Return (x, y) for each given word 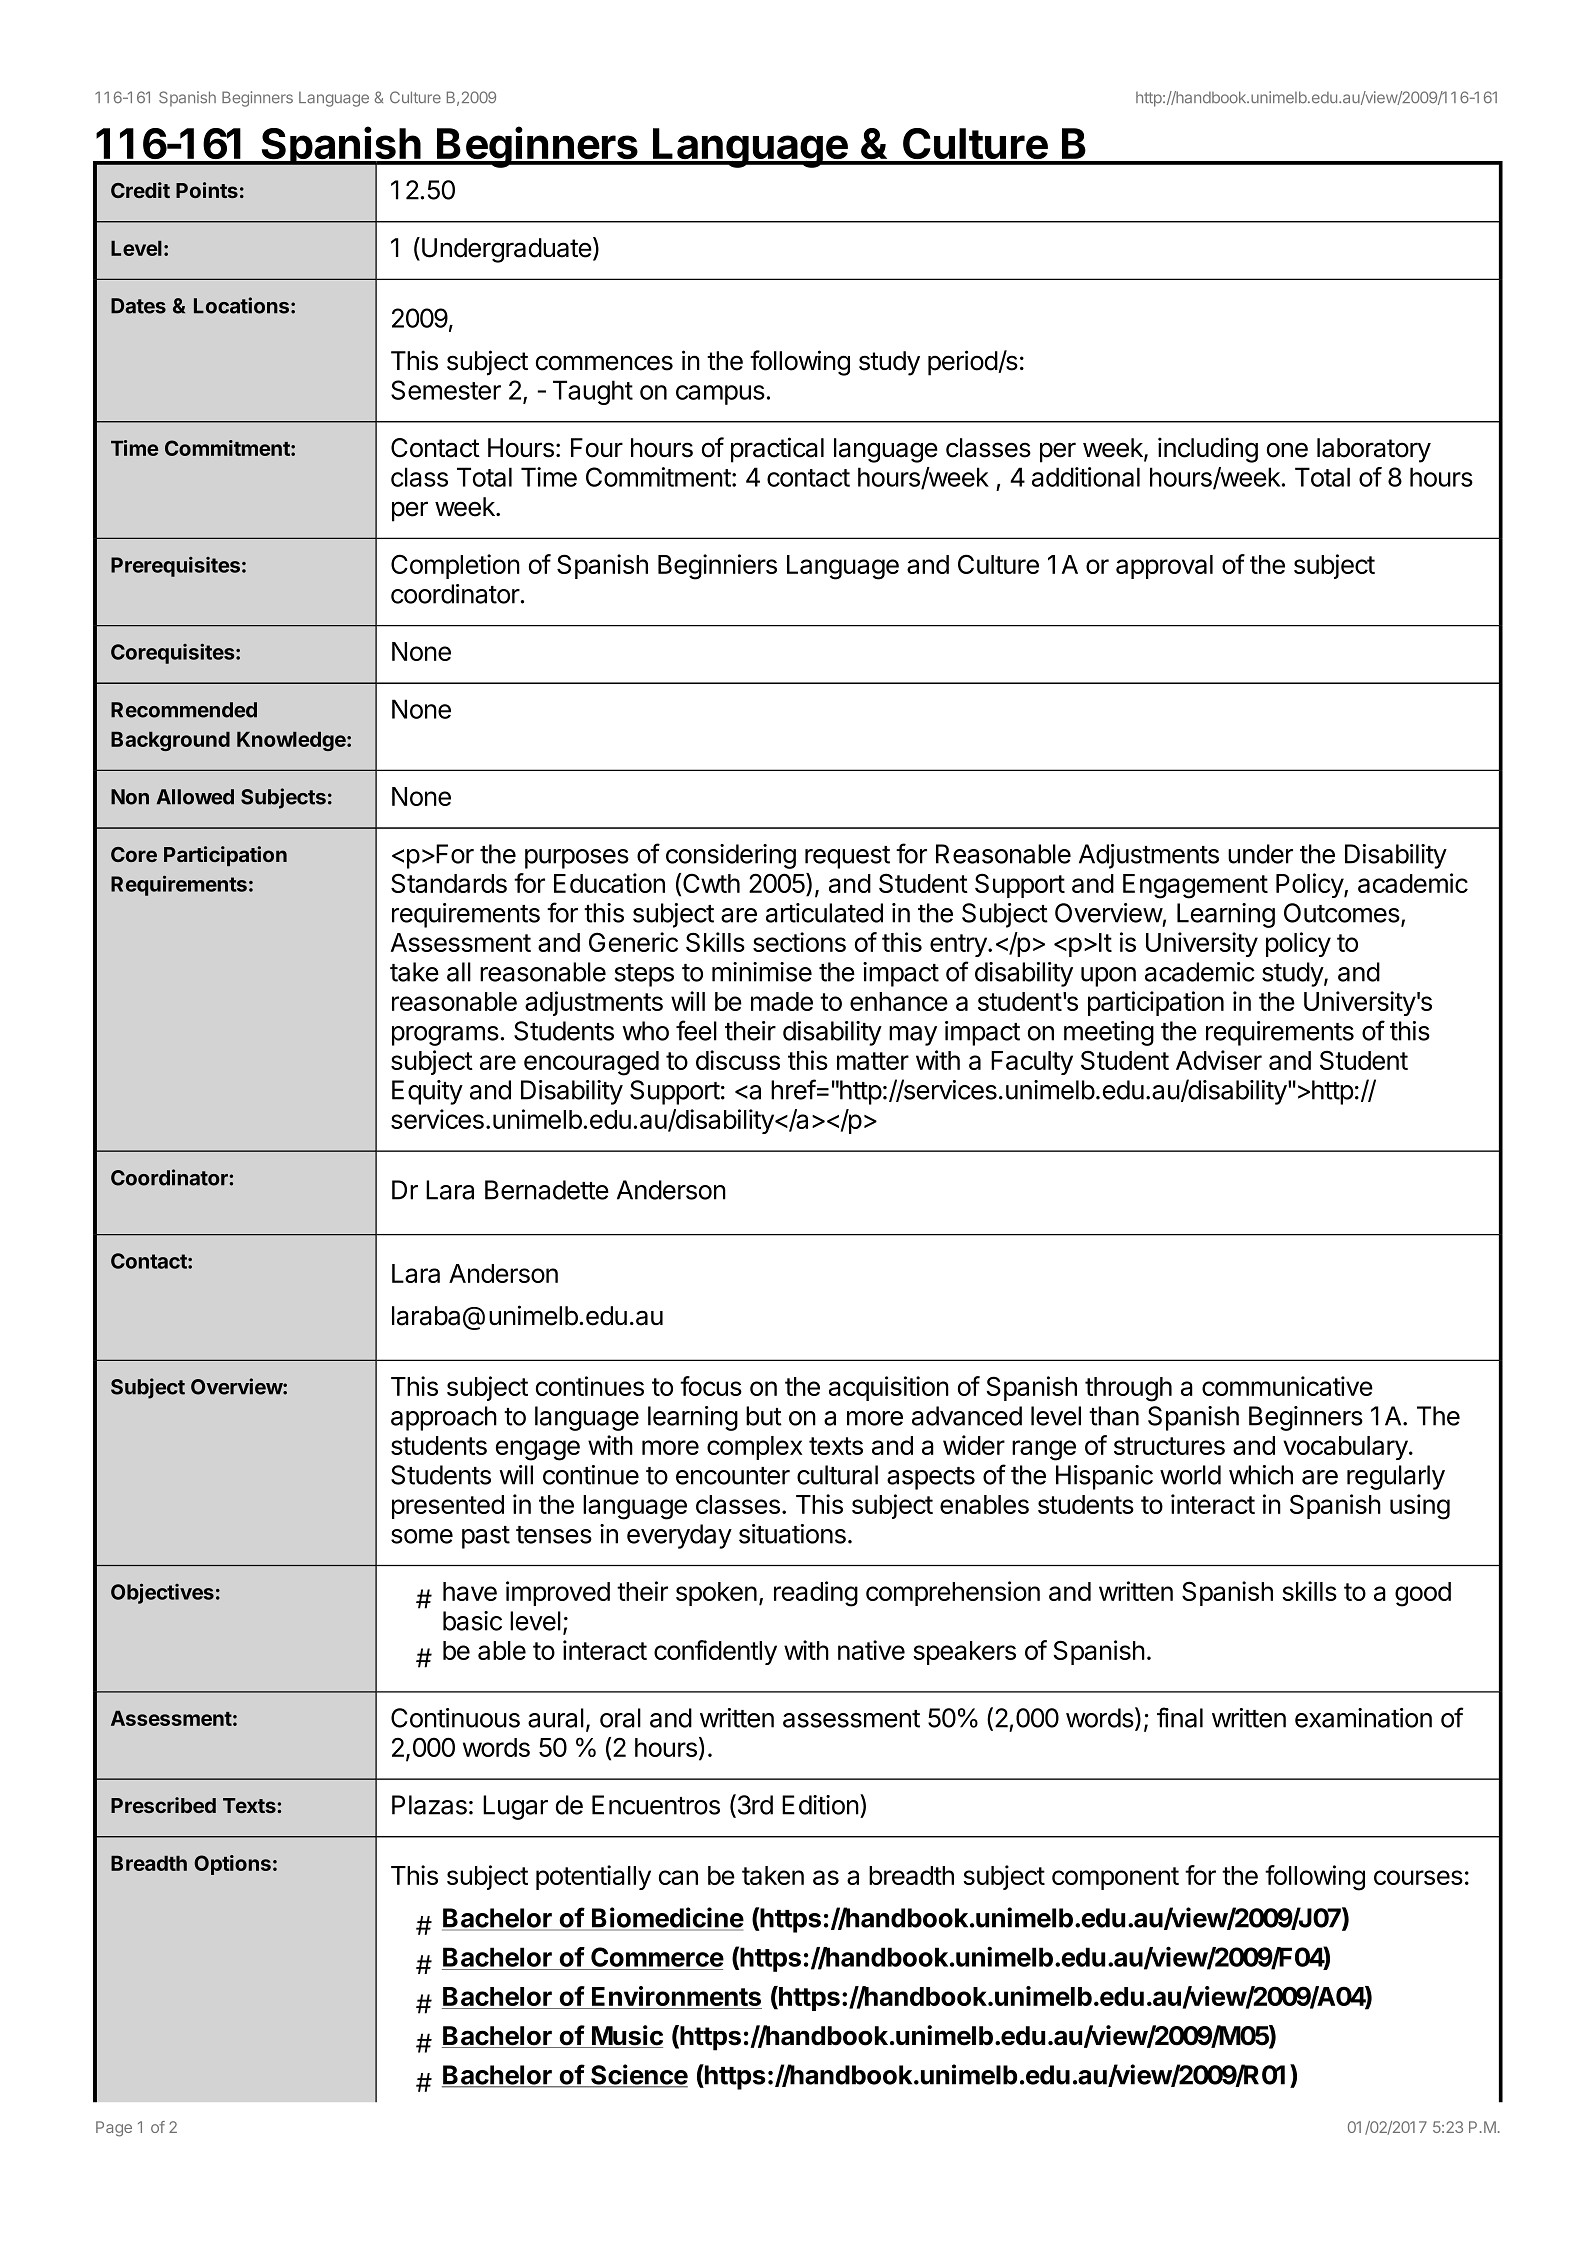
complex (754, 1448)
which (1261, 1475)
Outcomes (1343, 914)
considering (731, 856)
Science (638, 2075)
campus (720, 395)
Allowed (195, 797)
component (1115, 1878)
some (422, 1536)
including (1208, 450)
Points (207, 190)
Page (114, 2129)
